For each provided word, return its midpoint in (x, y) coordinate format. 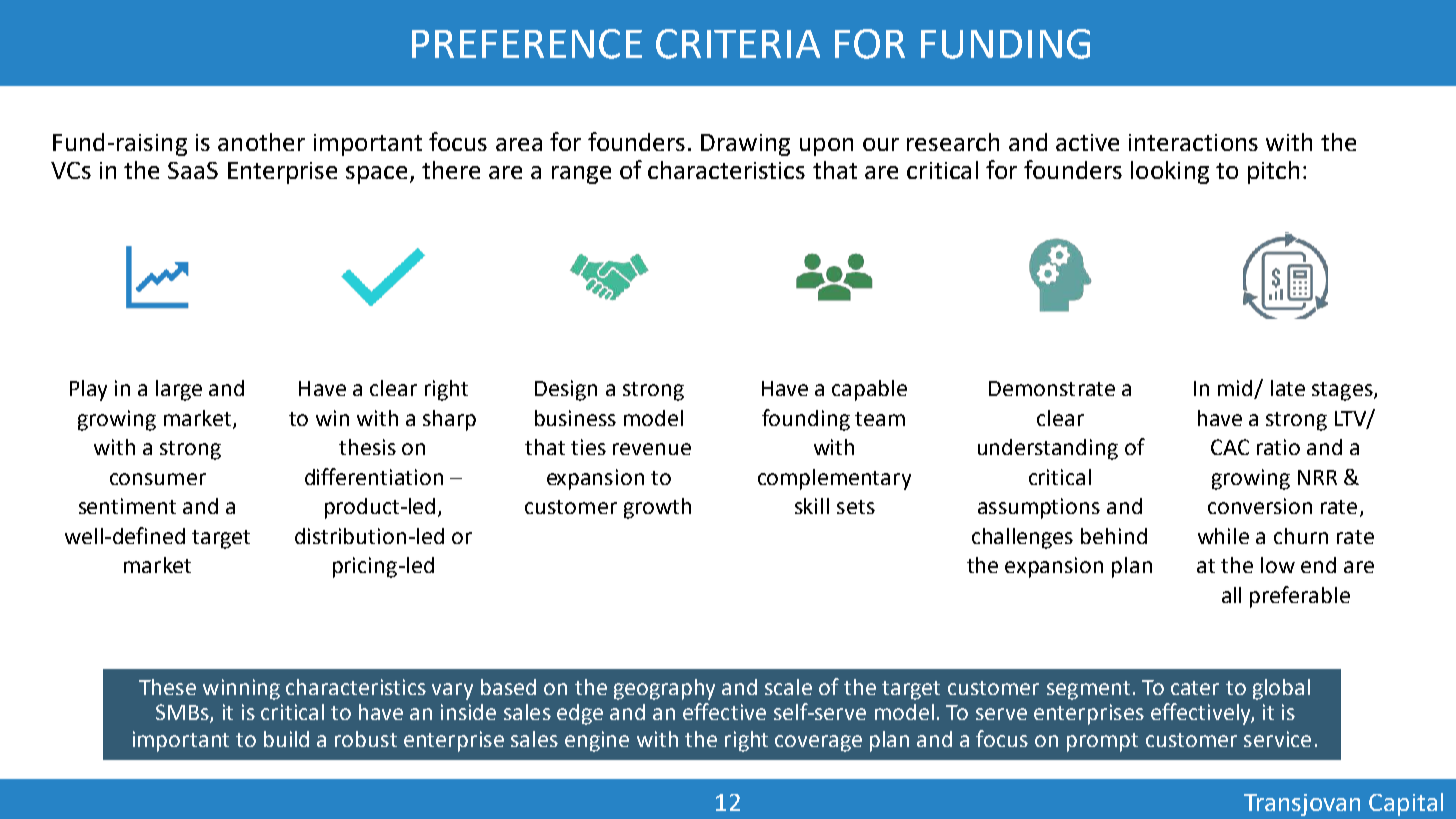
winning (241, 689)
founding (806, 420)
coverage (818, 743)
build (286, 739)
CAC (1230, 447)
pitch (1273, 172)
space (376, 175)
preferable (1300, 597)
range (581, 175)
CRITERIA (738, 44)
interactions (1193, 142)
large (179, 390)
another (261, 142)
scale (788, 687)
